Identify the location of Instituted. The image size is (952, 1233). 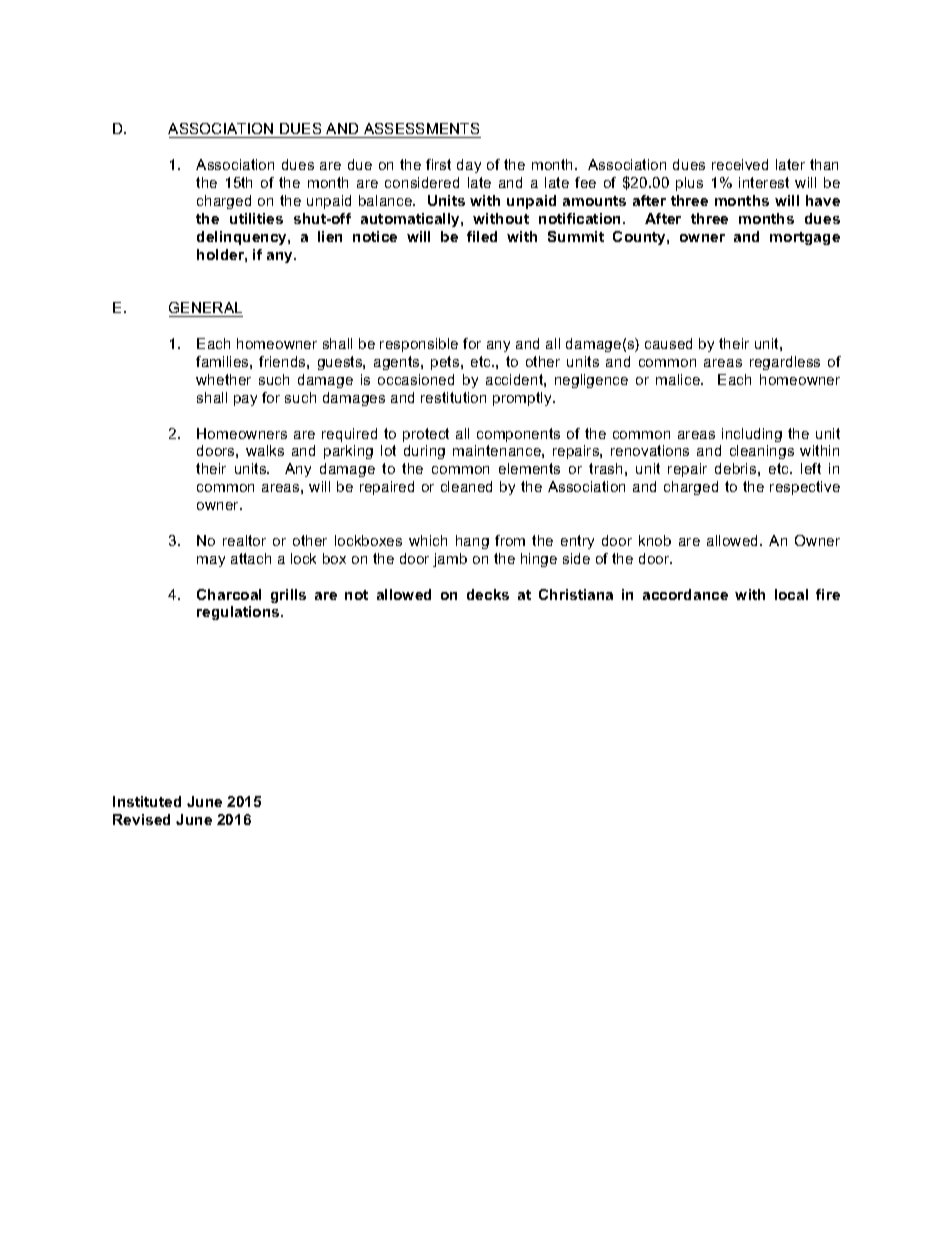
(147, 801).
